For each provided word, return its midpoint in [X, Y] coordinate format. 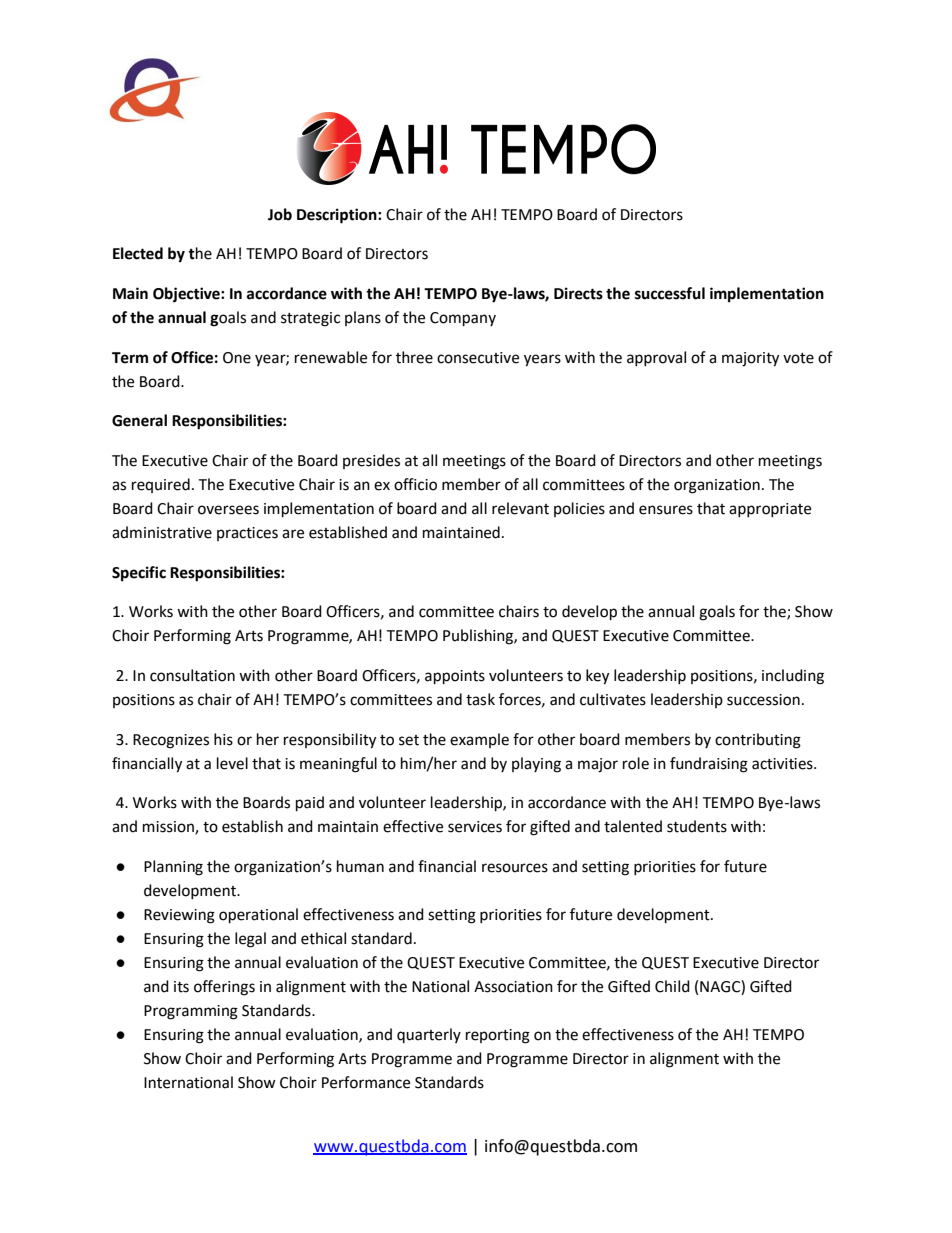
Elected [138, 253]
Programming [191, 1012]
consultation [192, 675]
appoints [455, 677]
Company [463, 319]
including [793, 677]
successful [670, 293]
